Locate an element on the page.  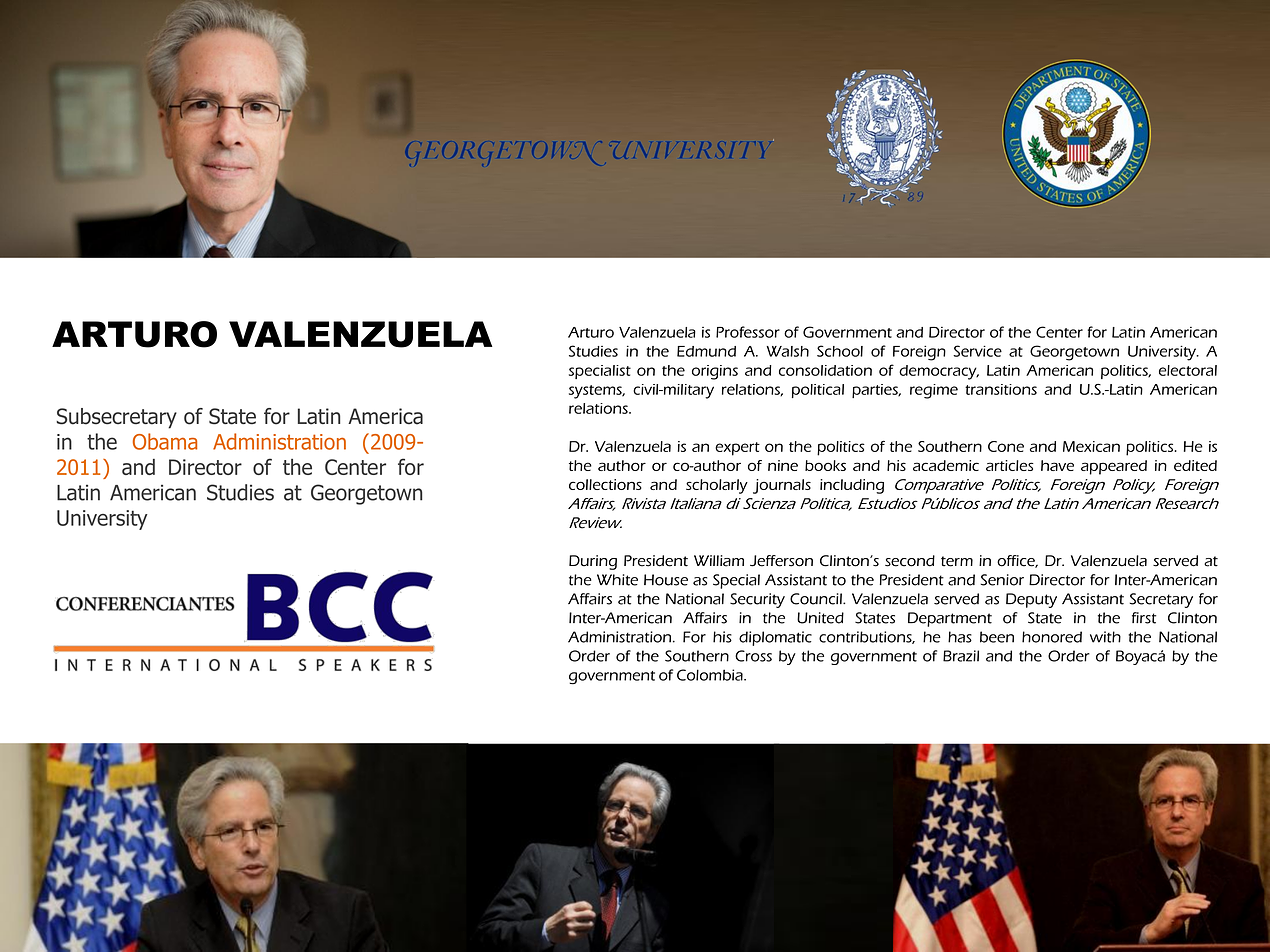
Mexican is located at coordinates (1091, 446).
